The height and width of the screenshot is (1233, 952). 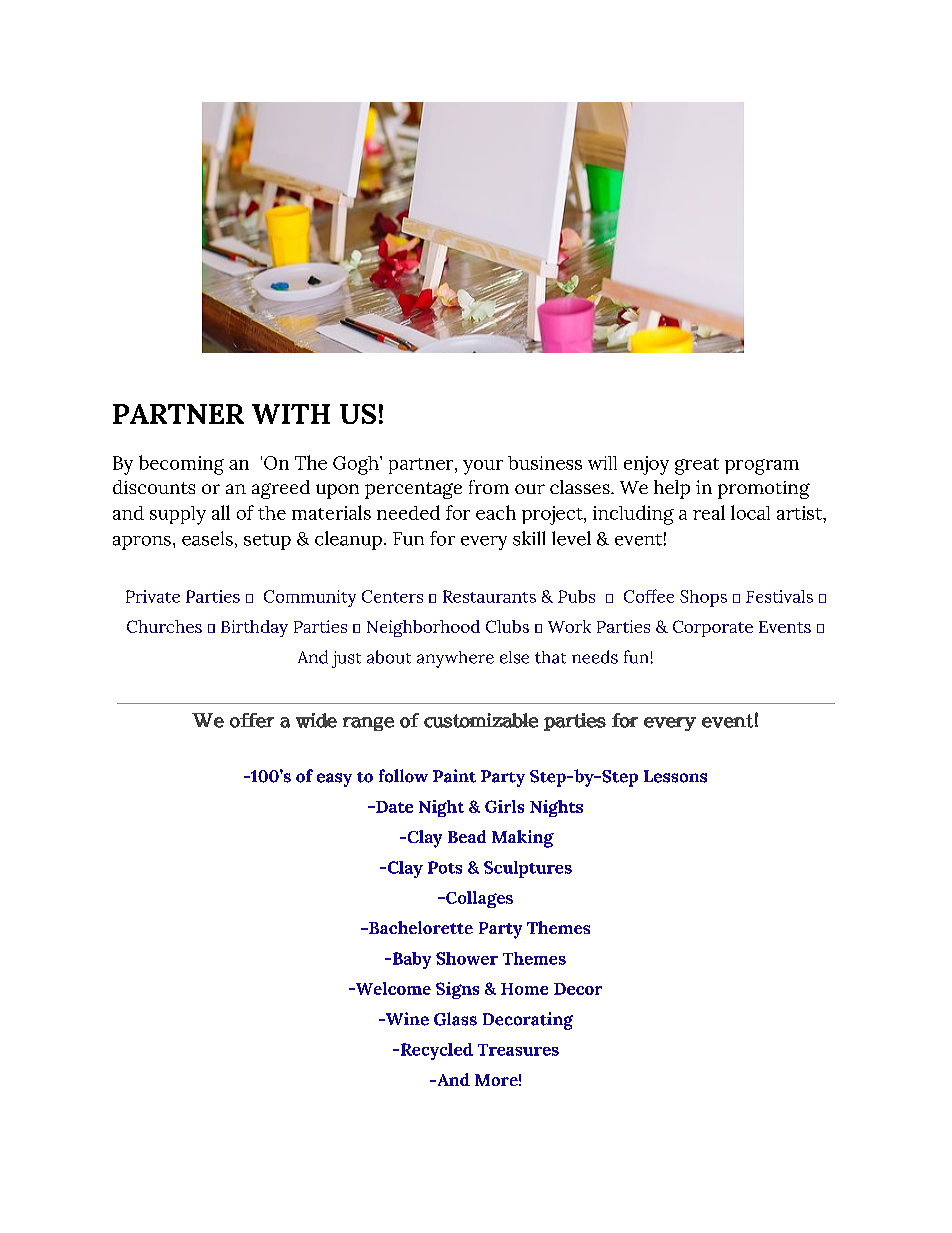 I want to click on customizable, so click(x=481, y=720).
